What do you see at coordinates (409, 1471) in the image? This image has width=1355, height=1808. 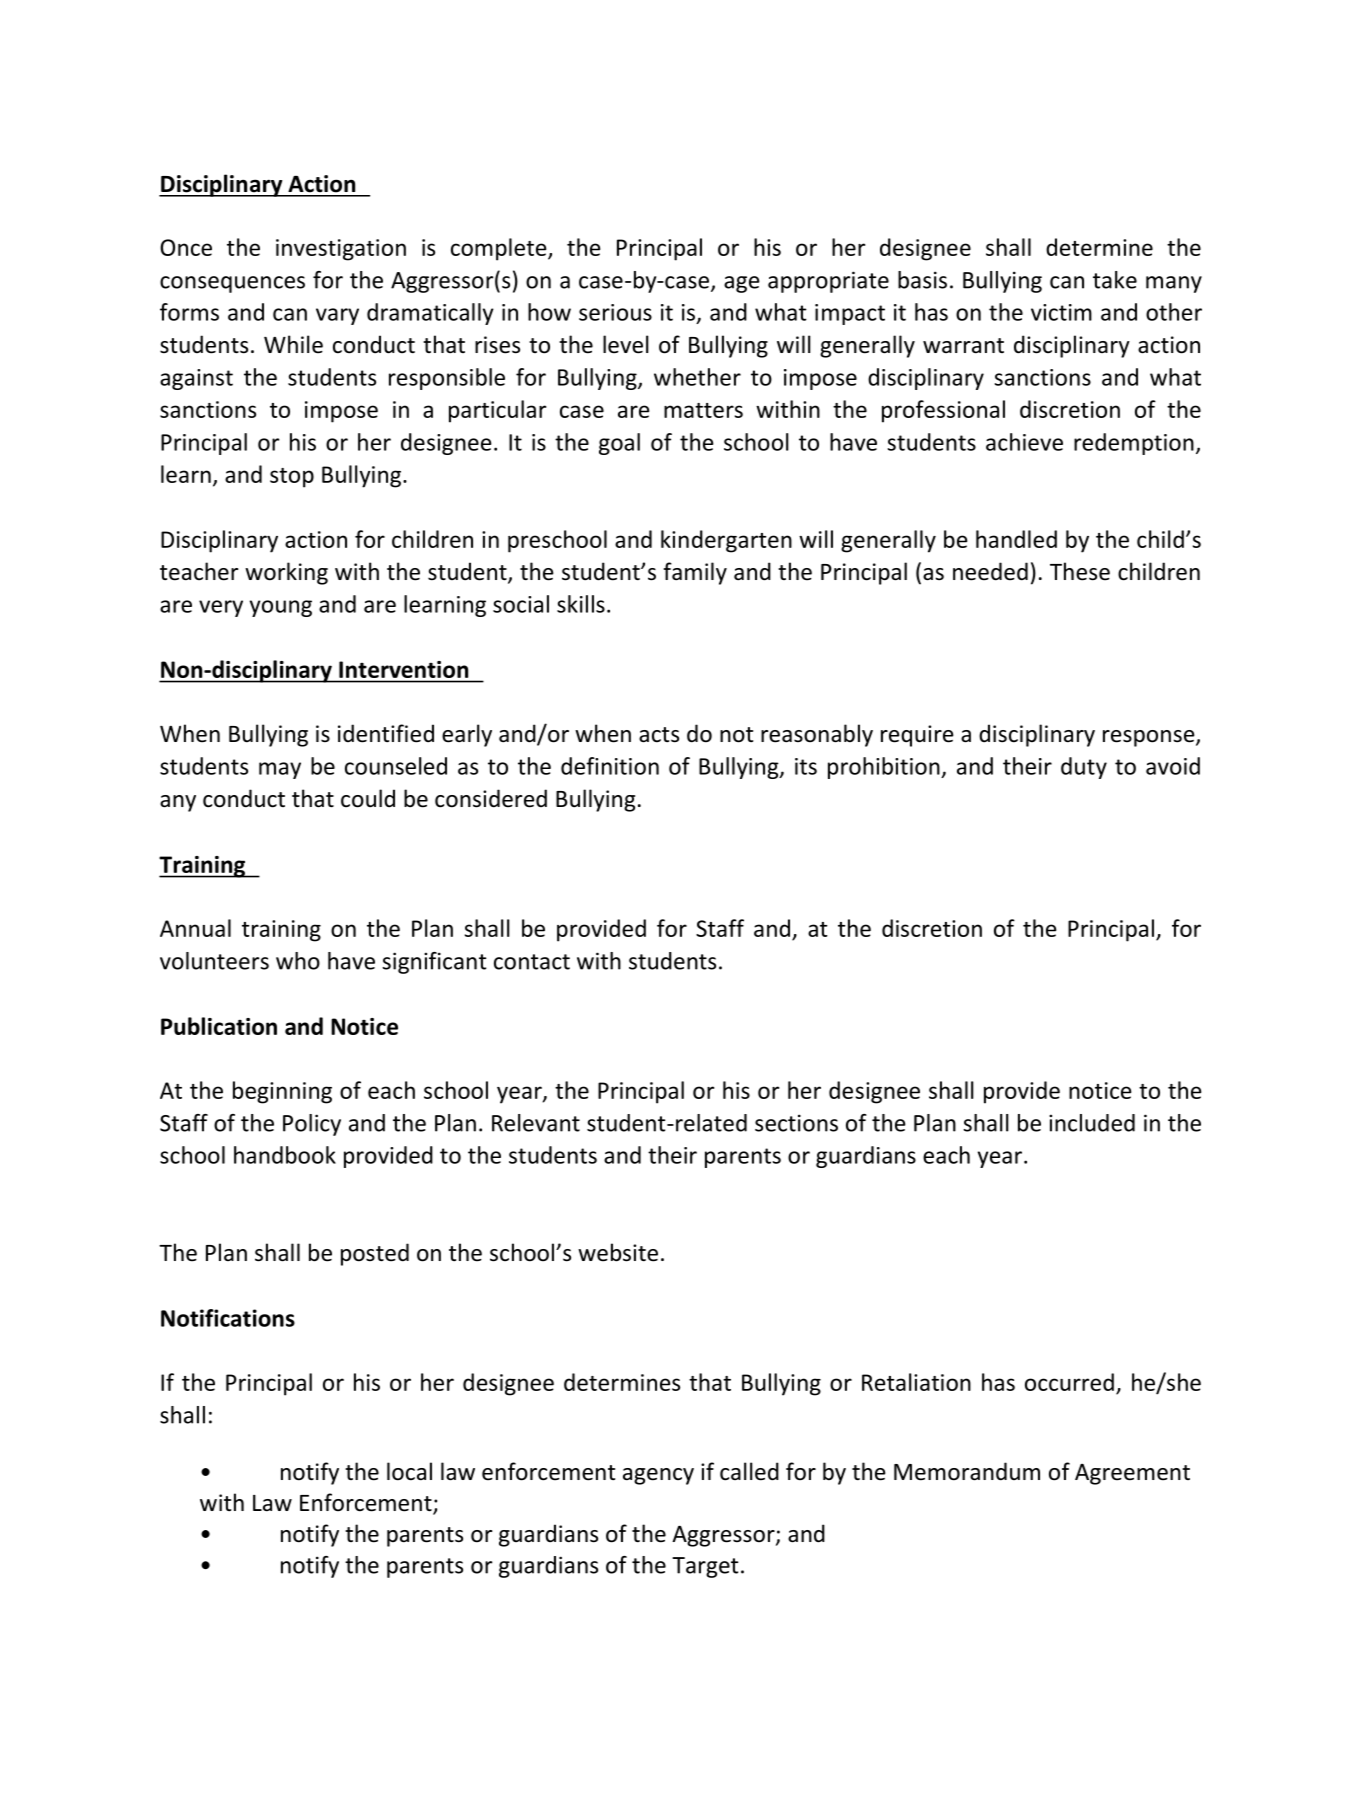 I see `local` at bounding box center [409, 1471].
